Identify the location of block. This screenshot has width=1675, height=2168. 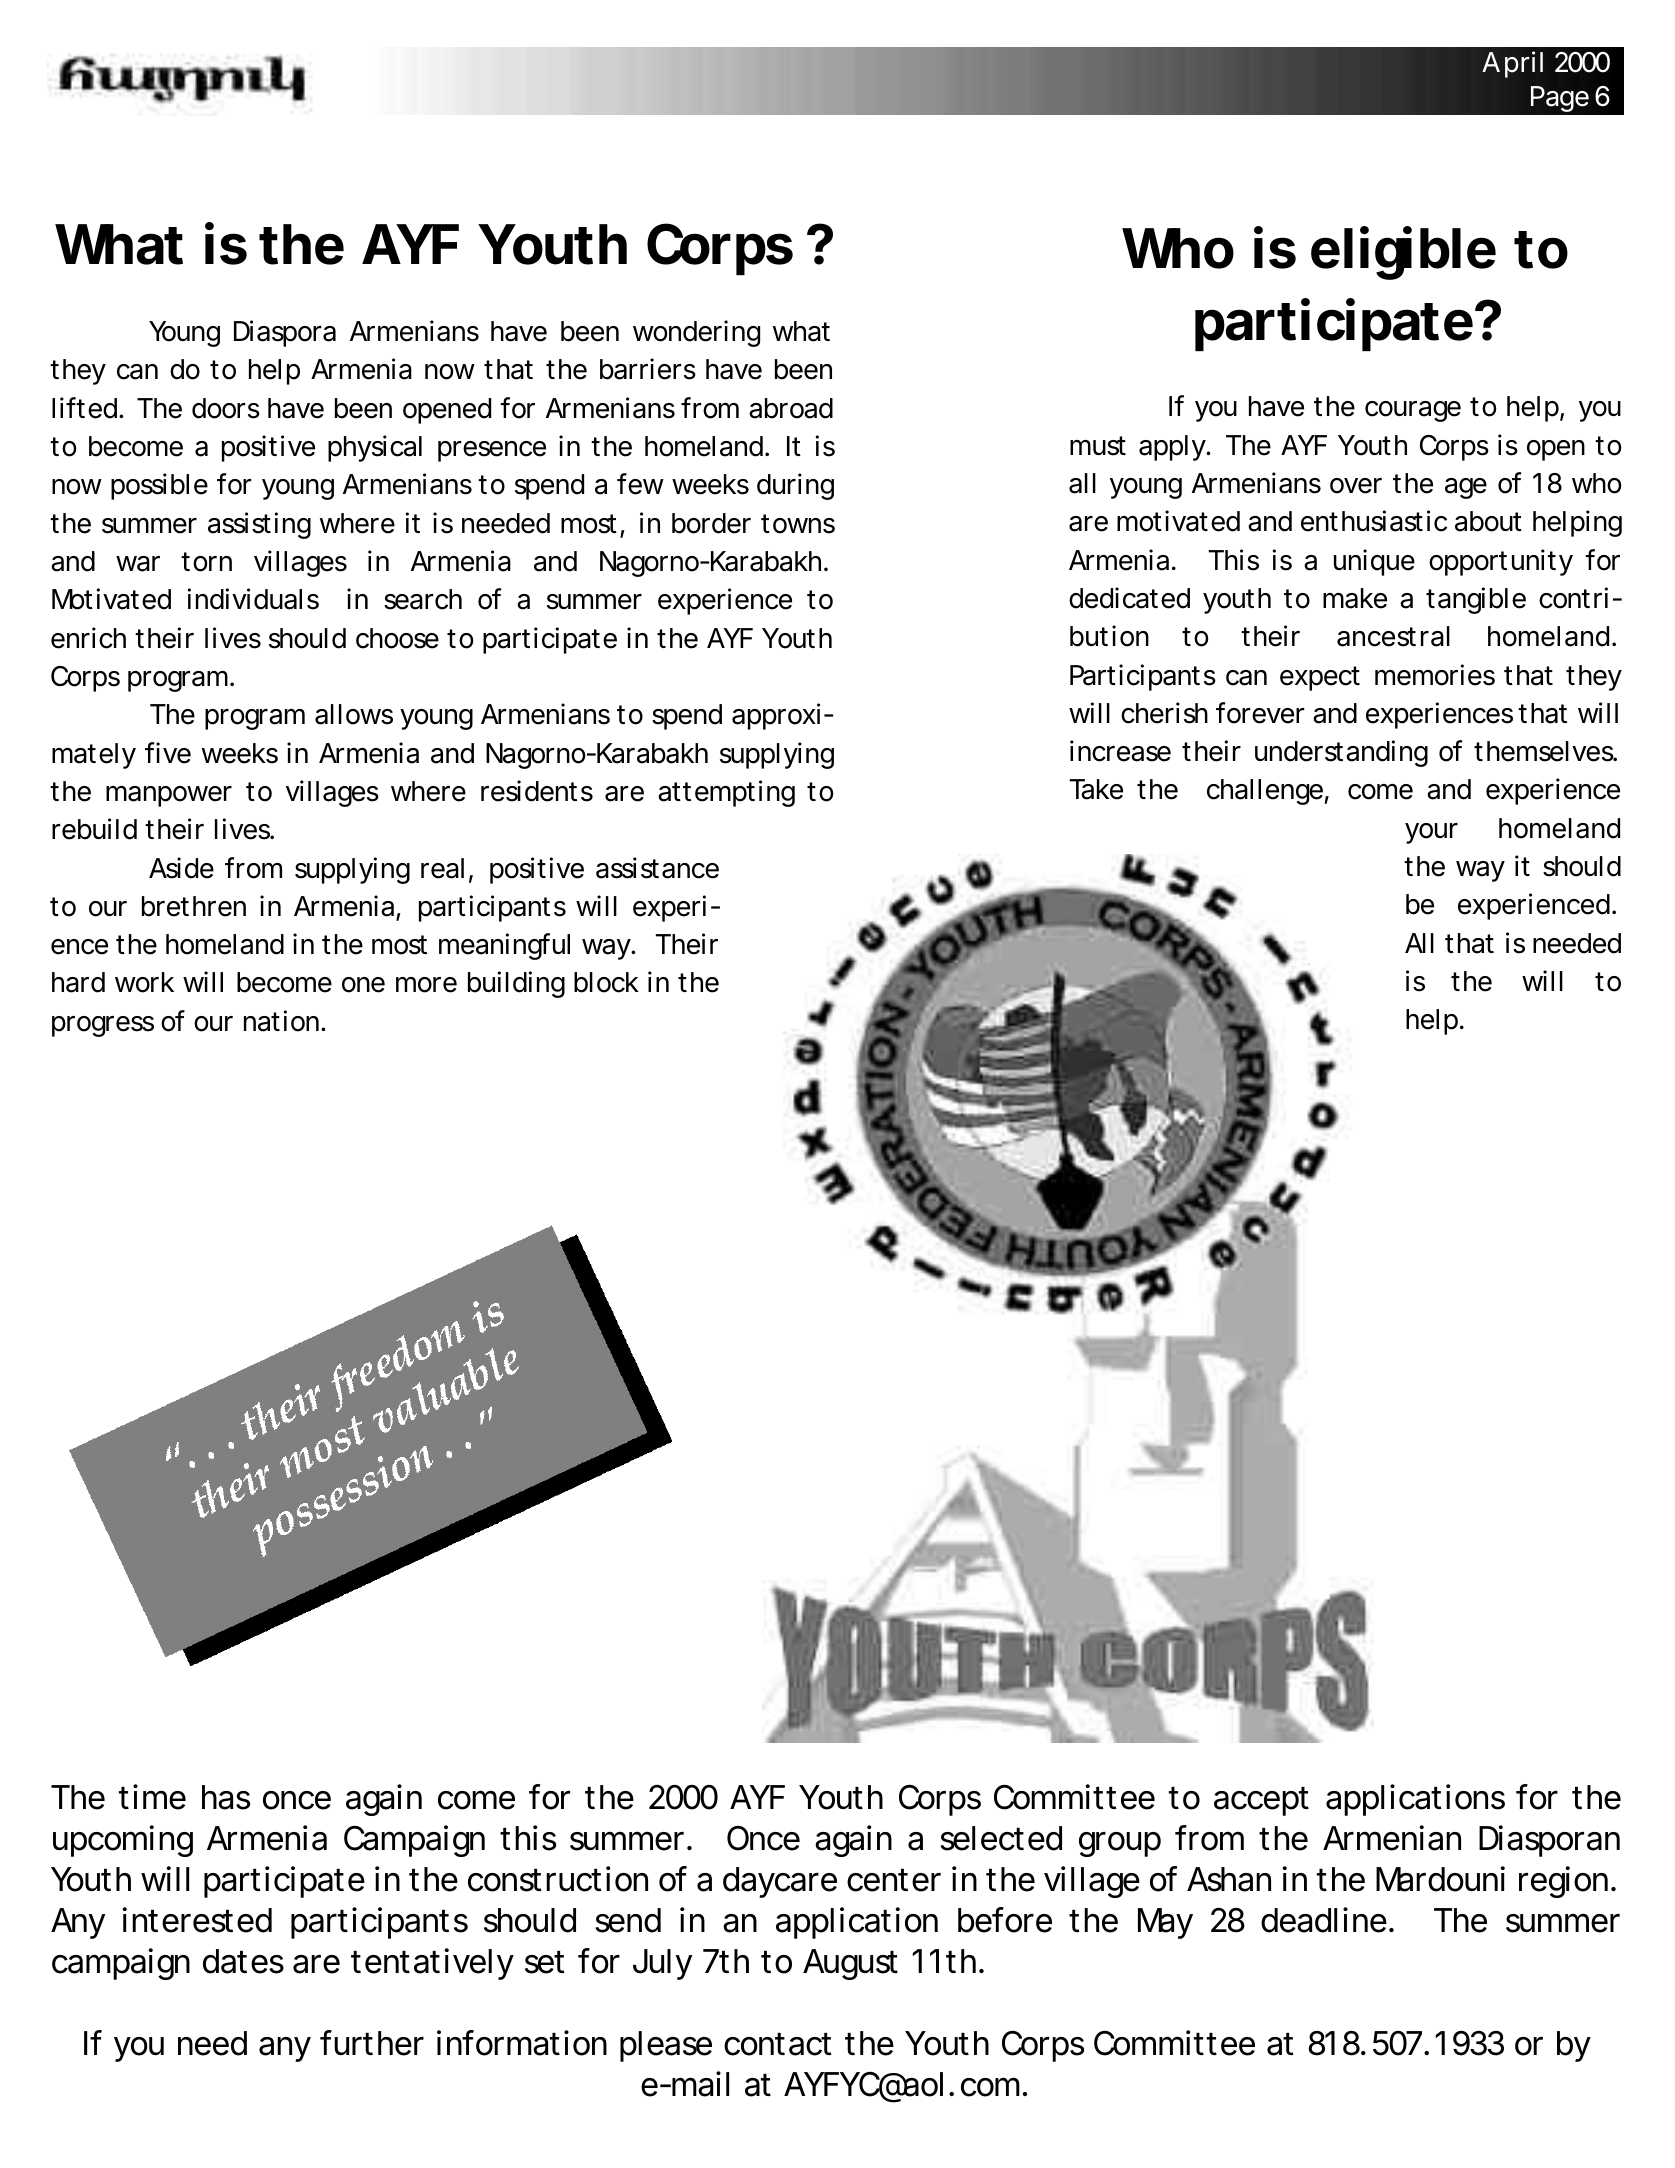
(606, 982).
